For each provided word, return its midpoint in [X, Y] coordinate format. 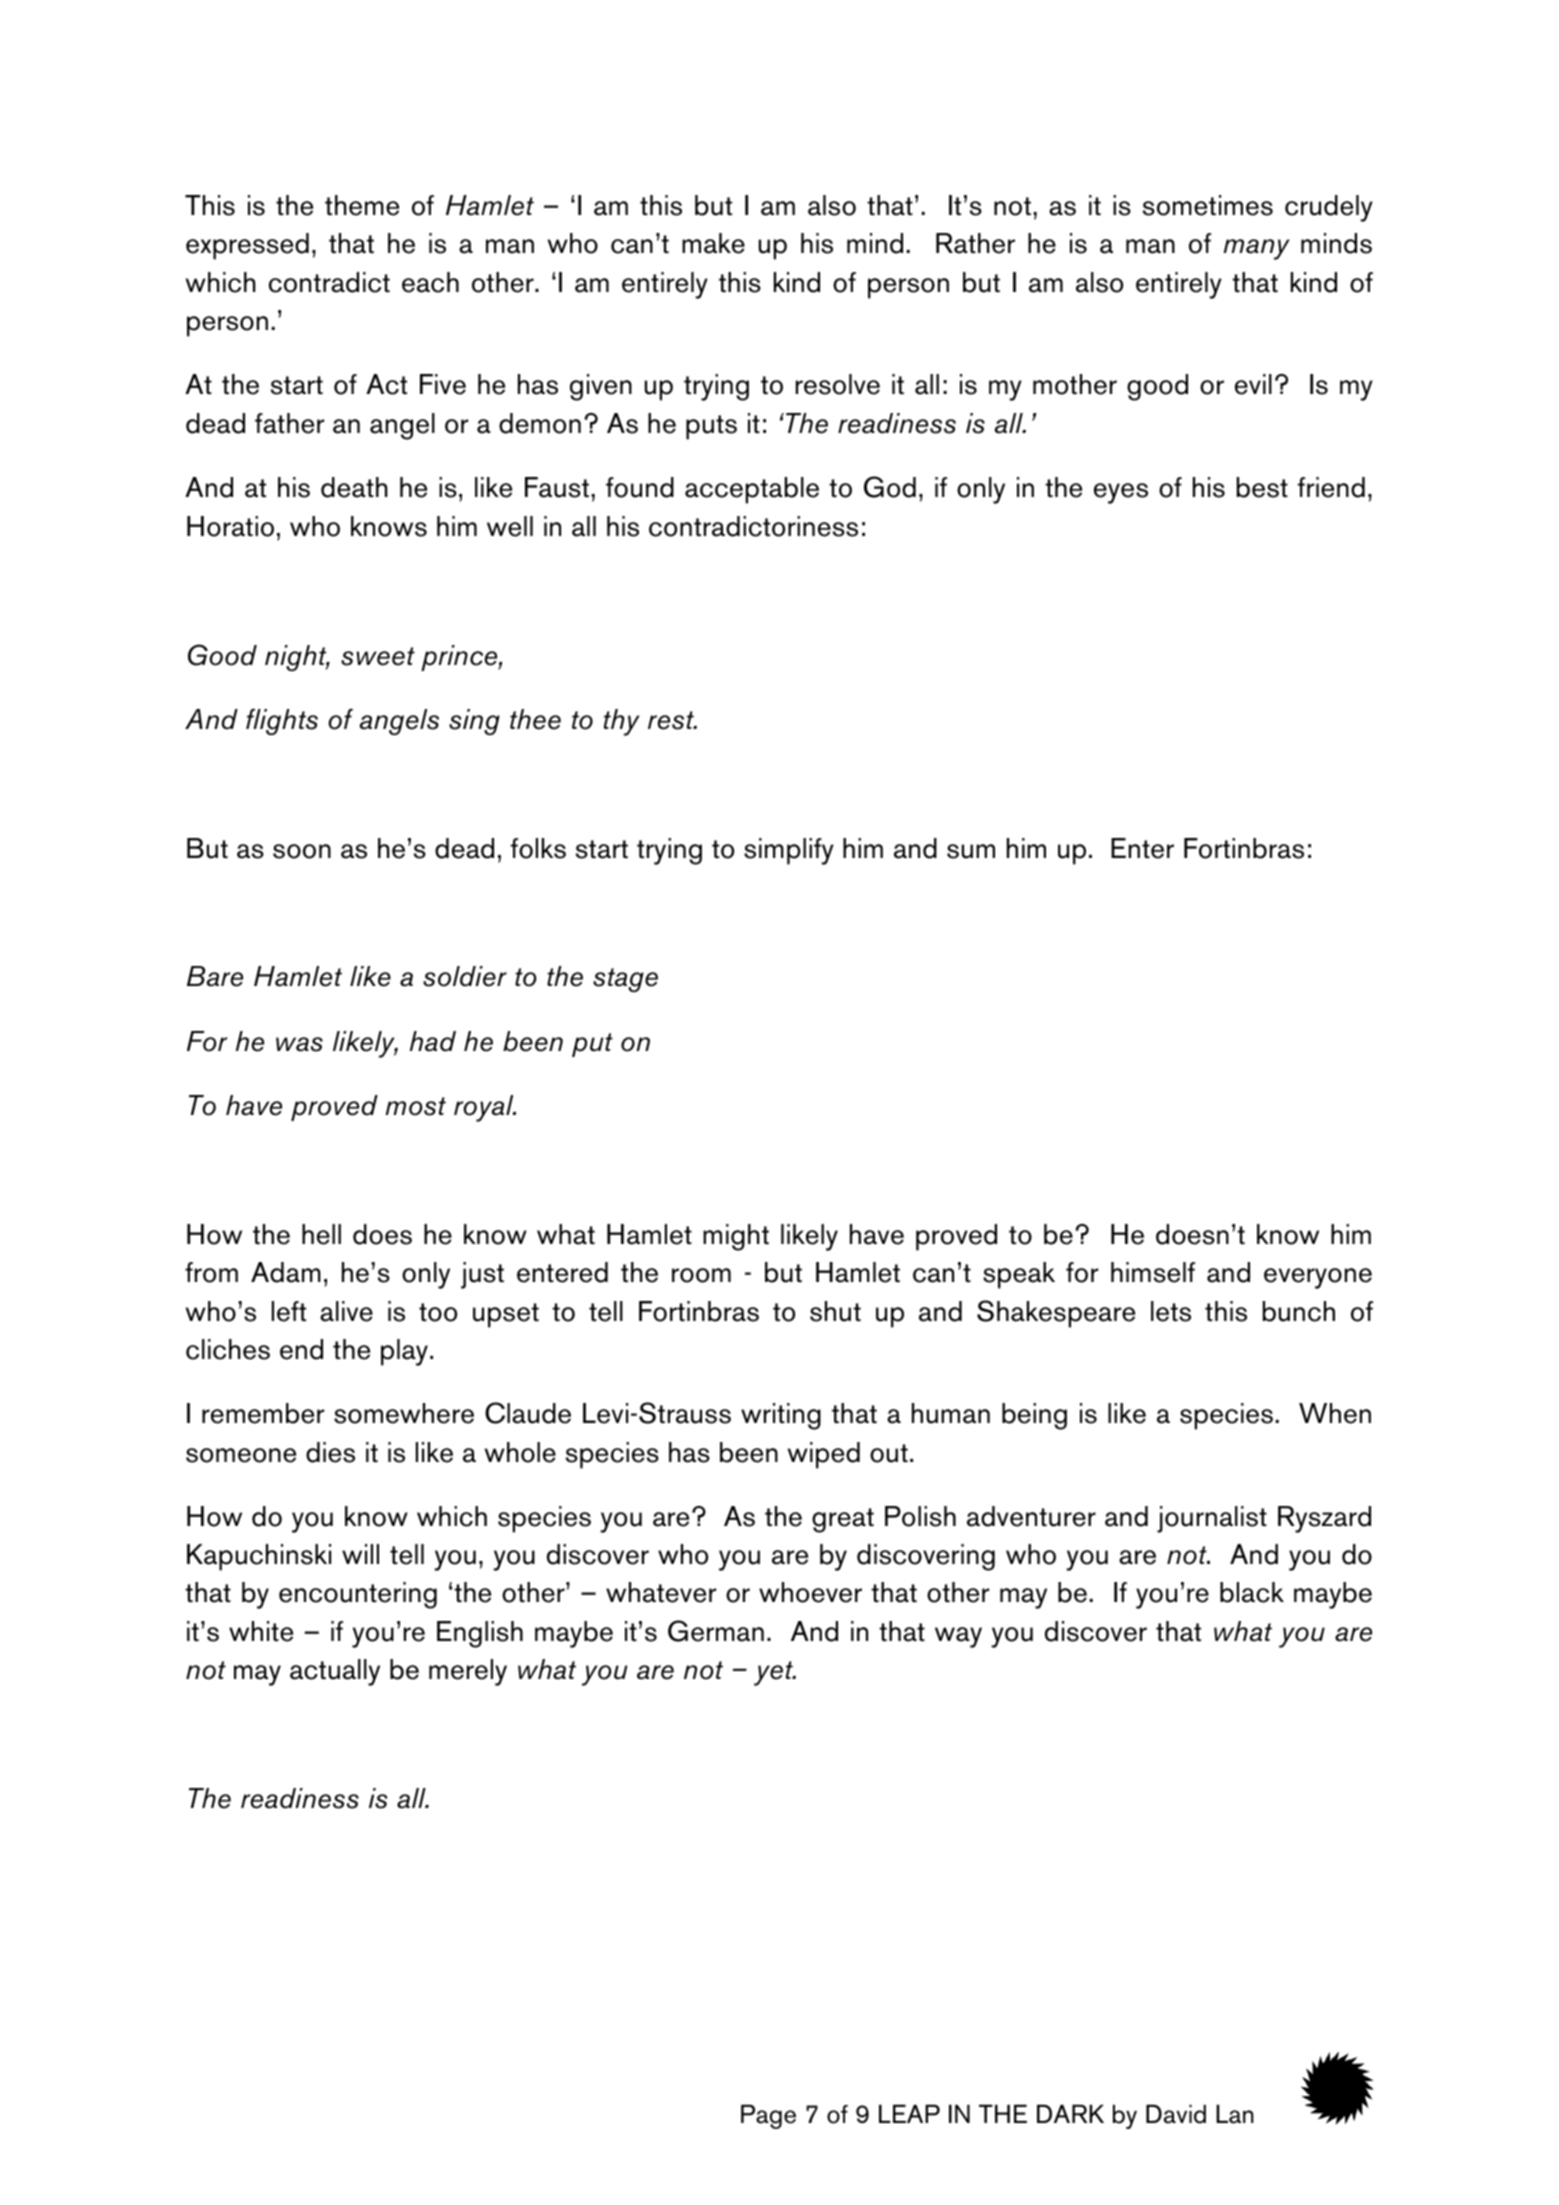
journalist [1212, 1519]
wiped [824, 1455]
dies [330, 1452]
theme [362, 205]
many [1256, 249]
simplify [789, 851]
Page [768, 2116]
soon [302, 851]
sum [971, 851]
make [713, 243]
